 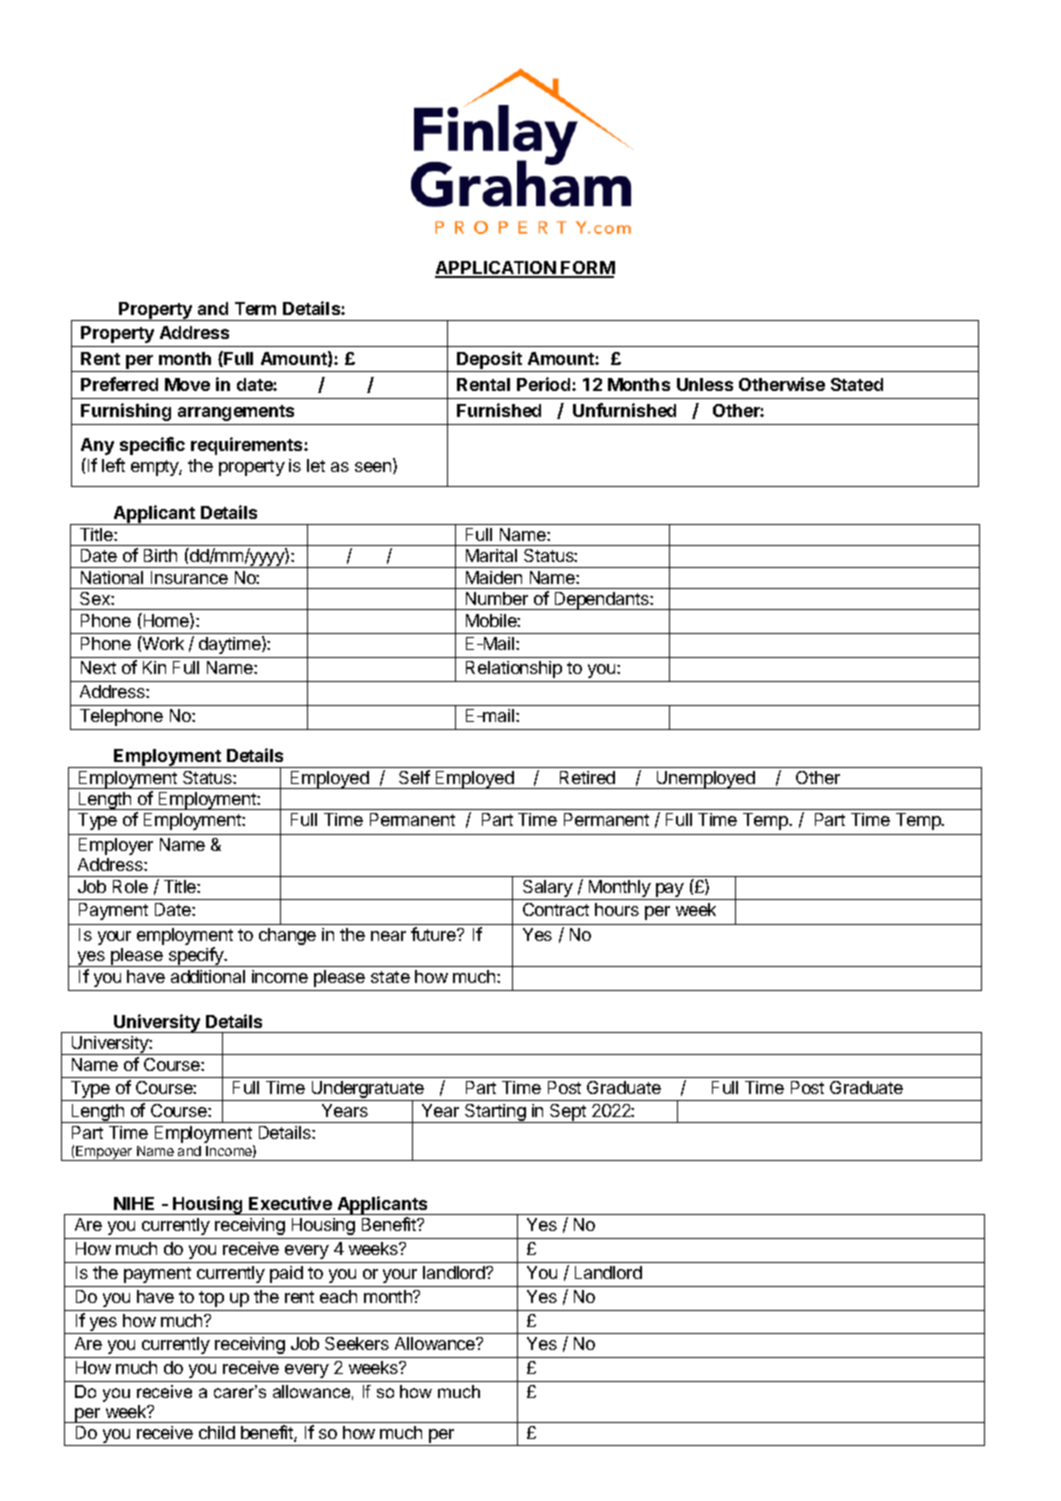 What do you see at coordinates (617, 909) in the page?
I see `hours` at bounding box center [617, 909].
